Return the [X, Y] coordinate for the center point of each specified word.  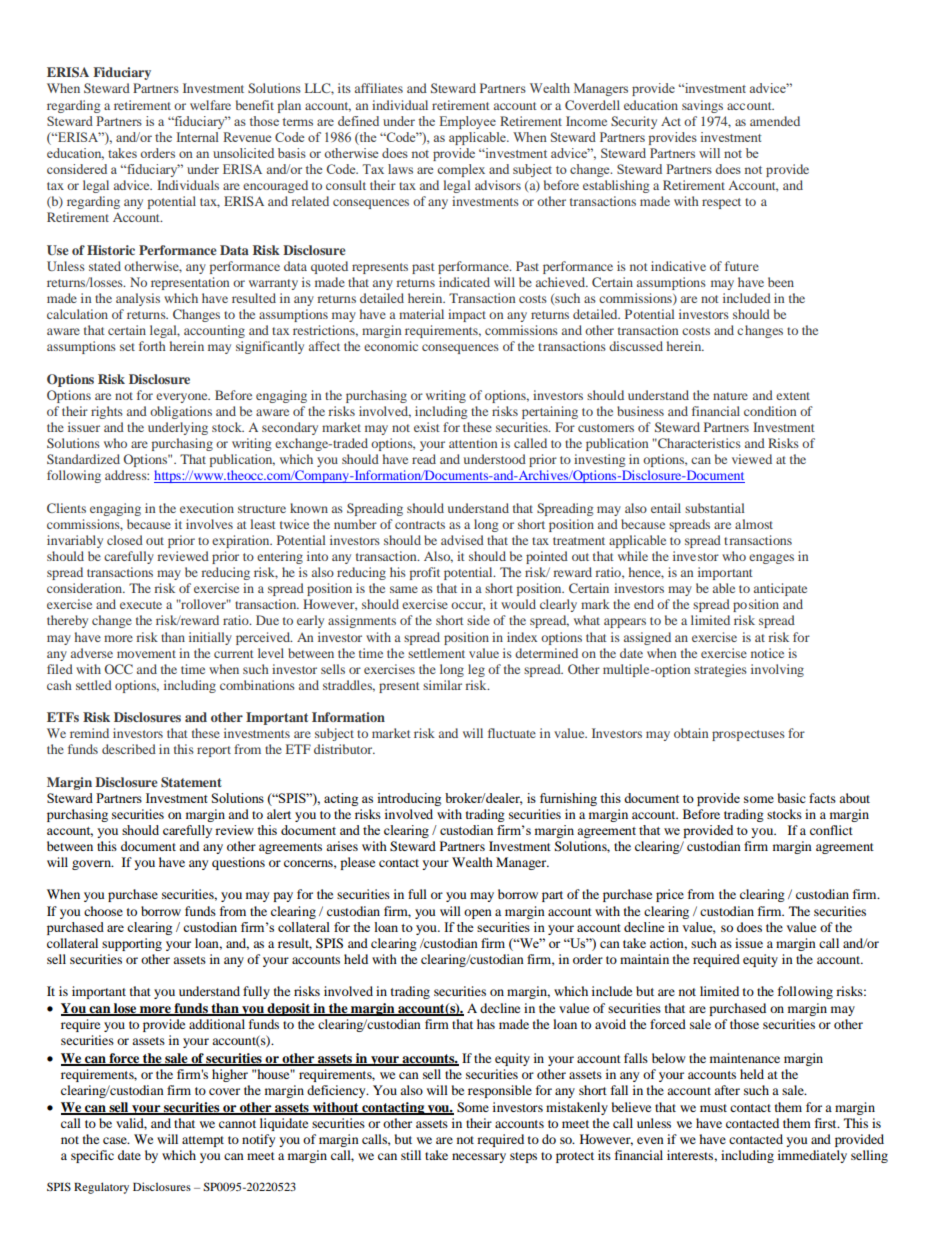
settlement [436, 653]
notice [767, 653]
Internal [198, 137]
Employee [467, 122]
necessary [479, 1158]
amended [775, 121]
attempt [203, 1141]
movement [146, 654]
